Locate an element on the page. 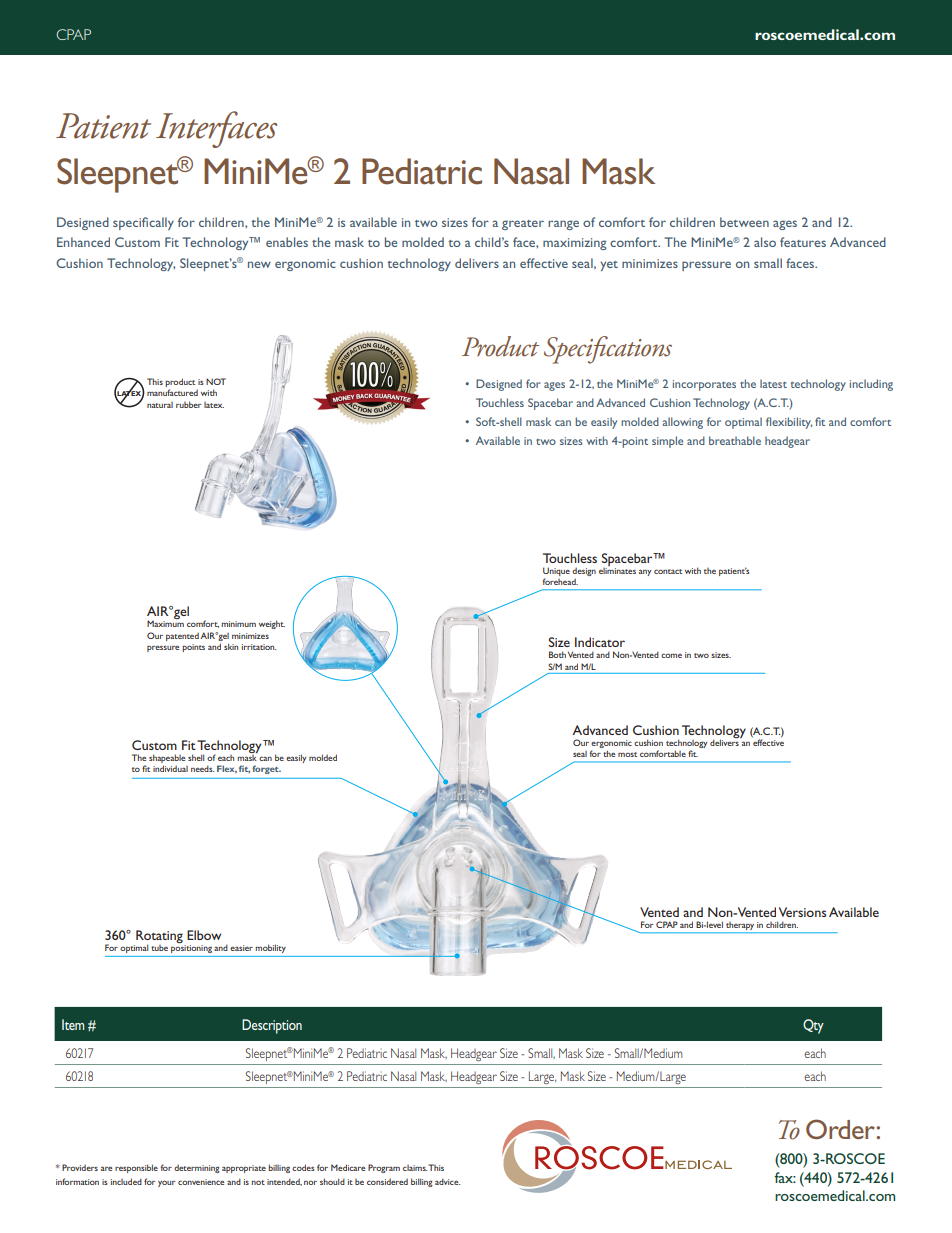 This page has width=952, height=1233. Unique is located at coordinates (556, 573).
